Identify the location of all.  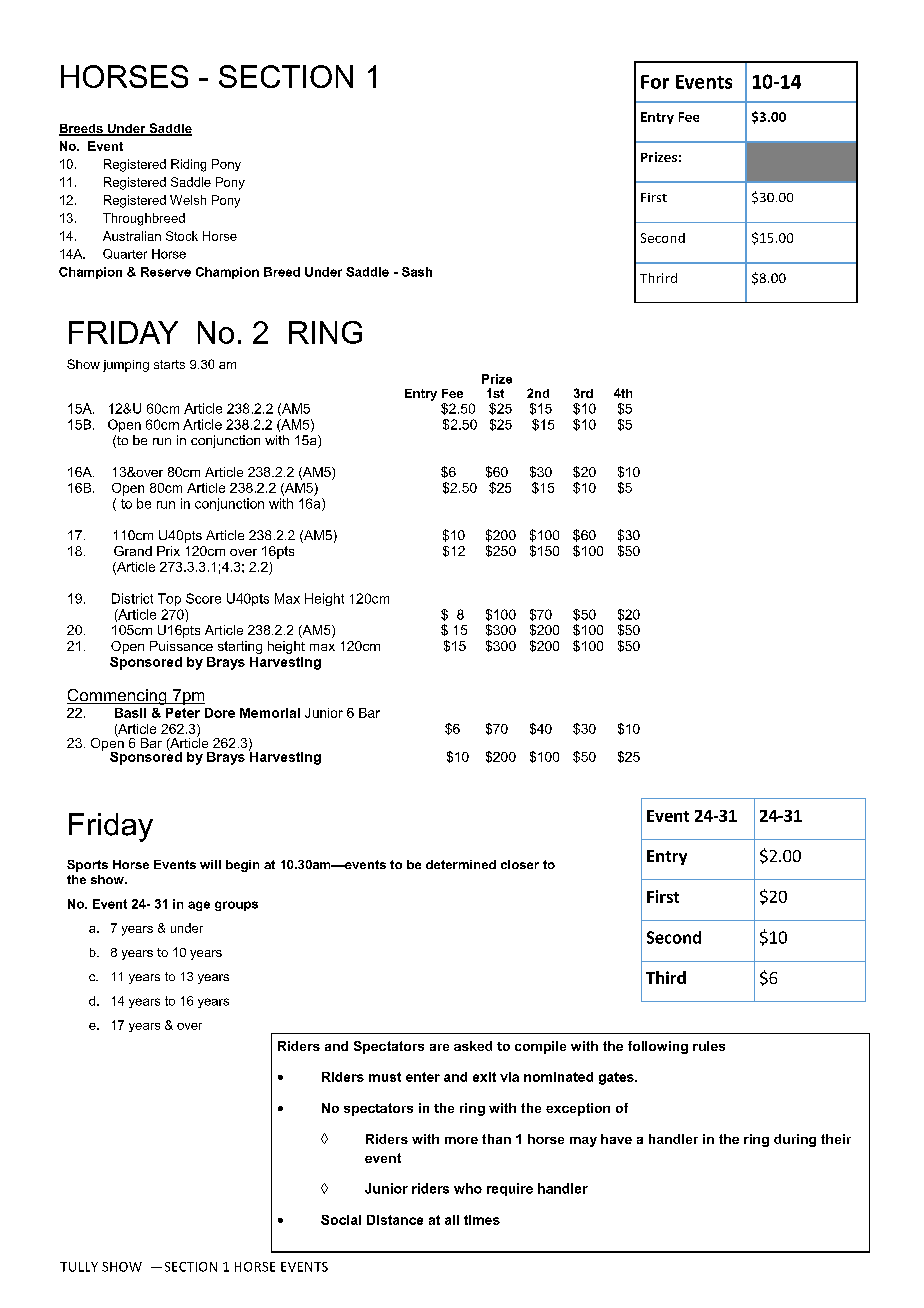
(452, 1220).
